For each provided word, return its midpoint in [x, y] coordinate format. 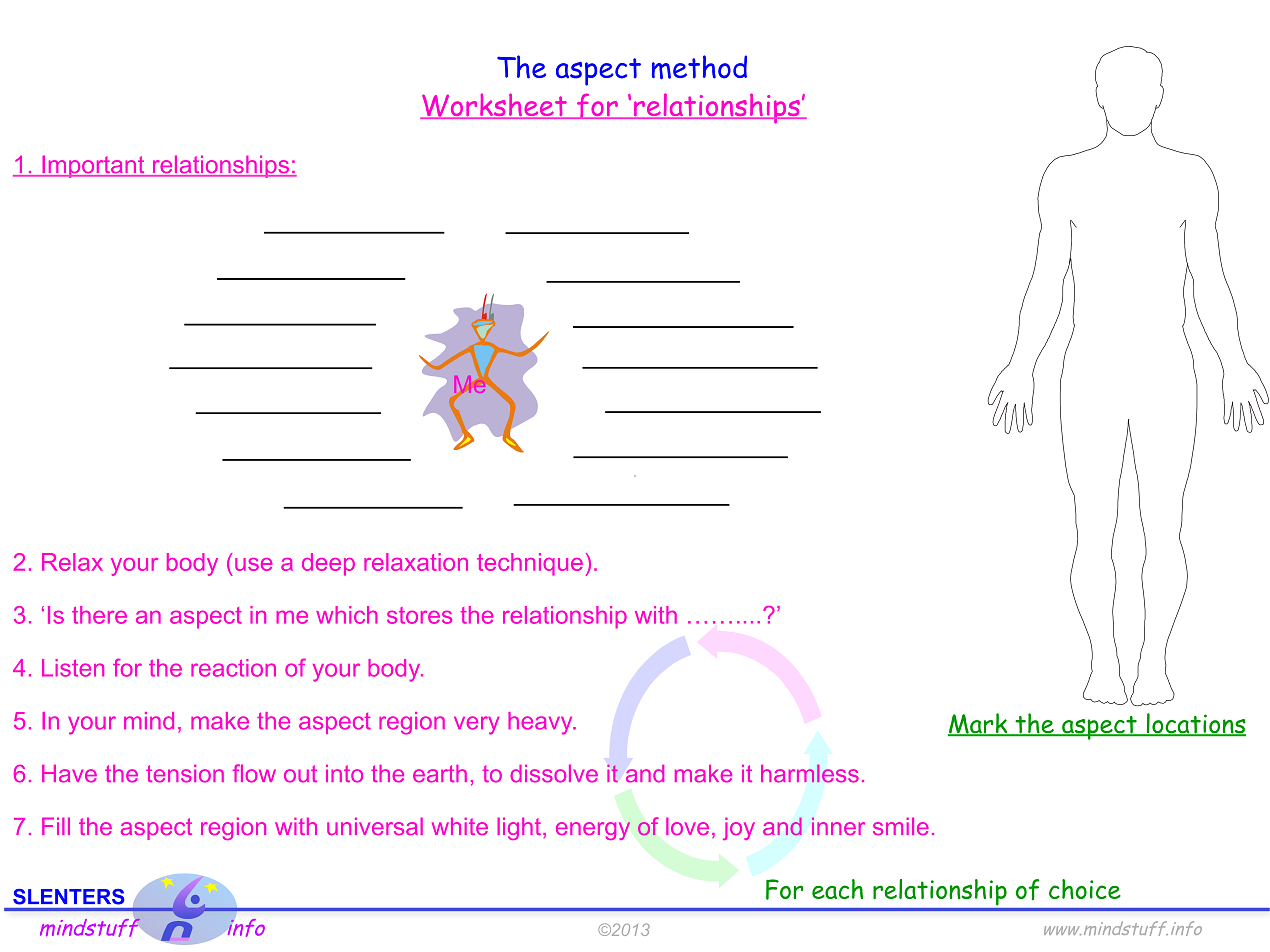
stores [419, 615]
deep [328, 564]
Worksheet [494, 106]
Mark [978, 724]
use [253, 564]
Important [93, 166]
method [699, 67]
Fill [56, 826]
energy [593, 831]
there [99, 615]
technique [530, 564]
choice [1085, 889]
